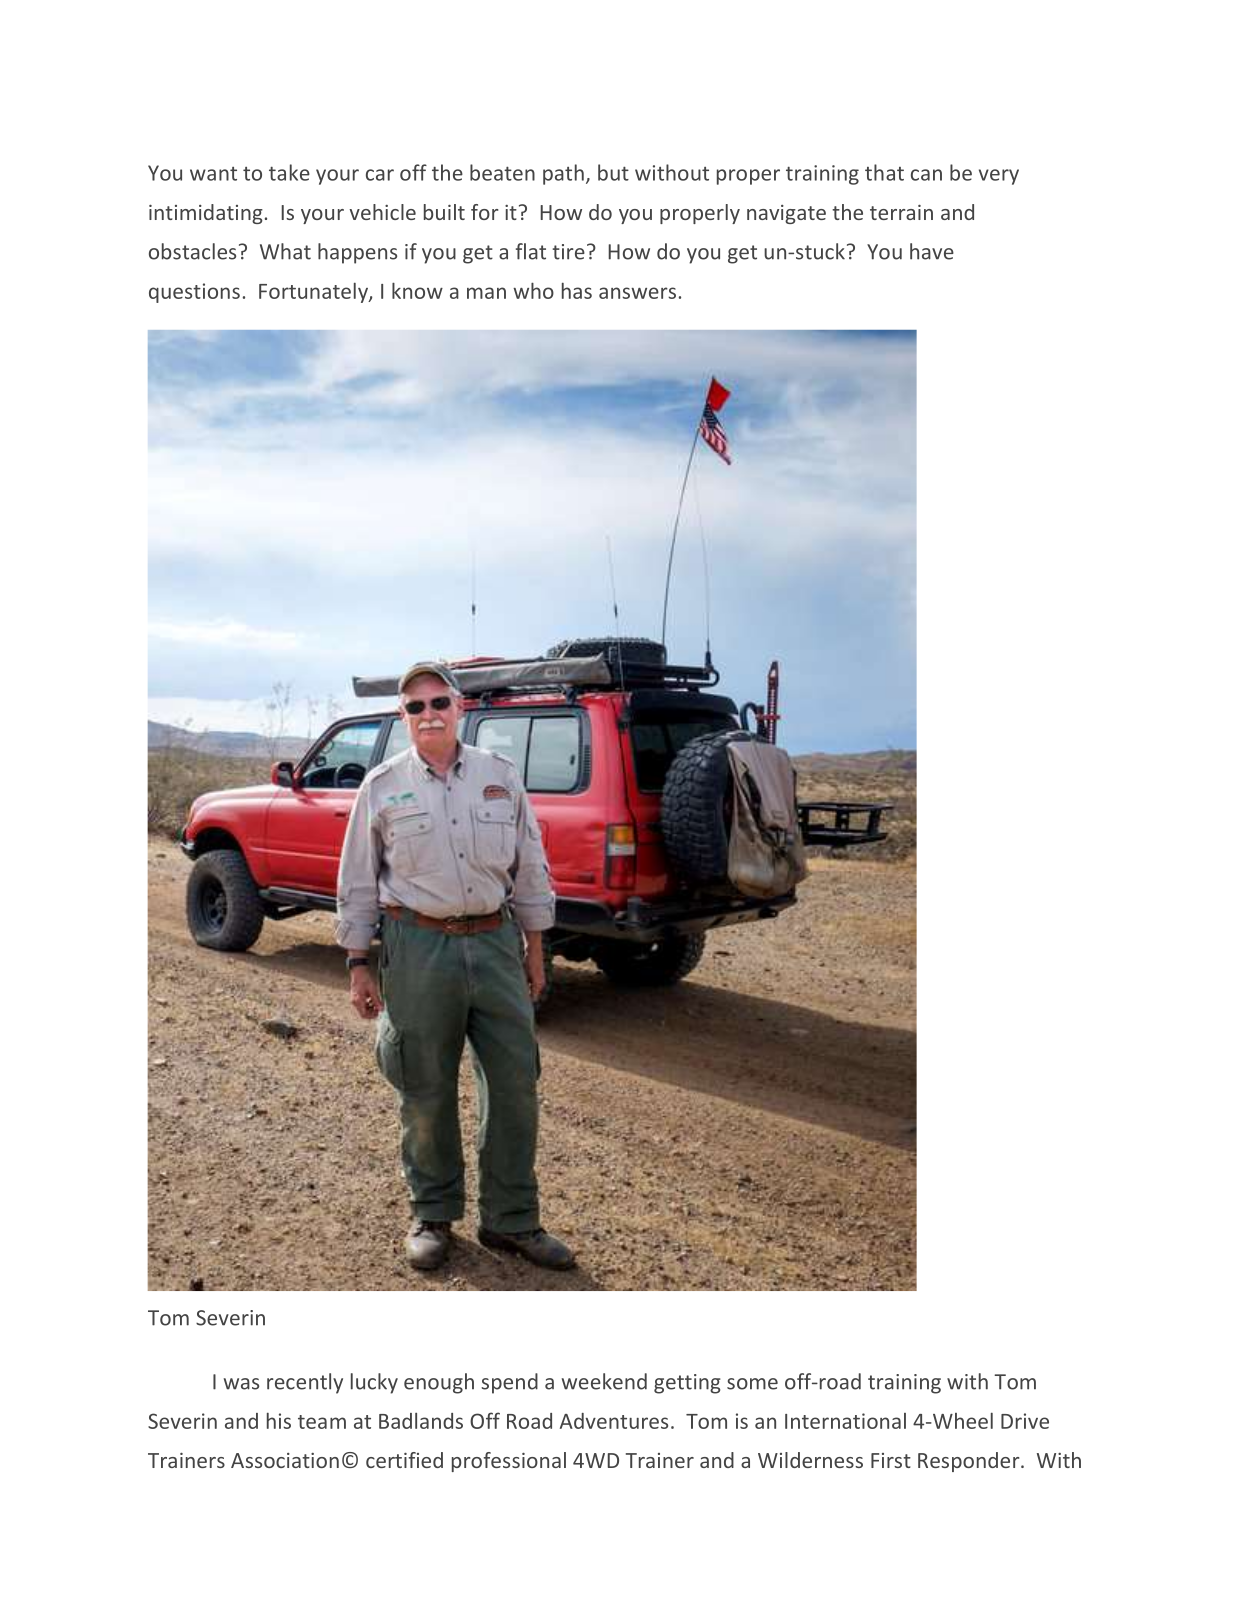  I want to click on Adventures, so click(614, 1421).
